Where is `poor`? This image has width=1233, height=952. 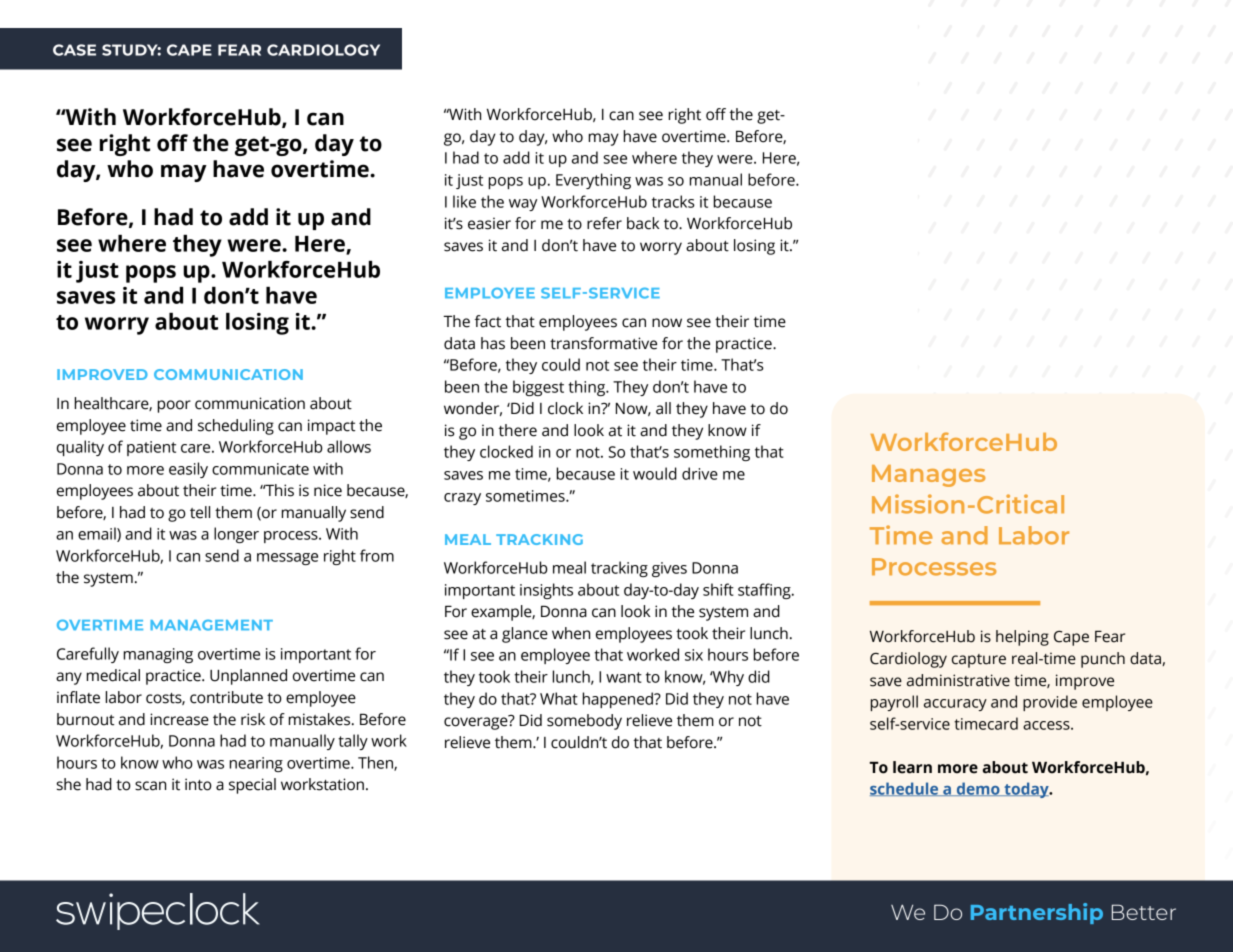
poor is located at coordinates (174, 406).
